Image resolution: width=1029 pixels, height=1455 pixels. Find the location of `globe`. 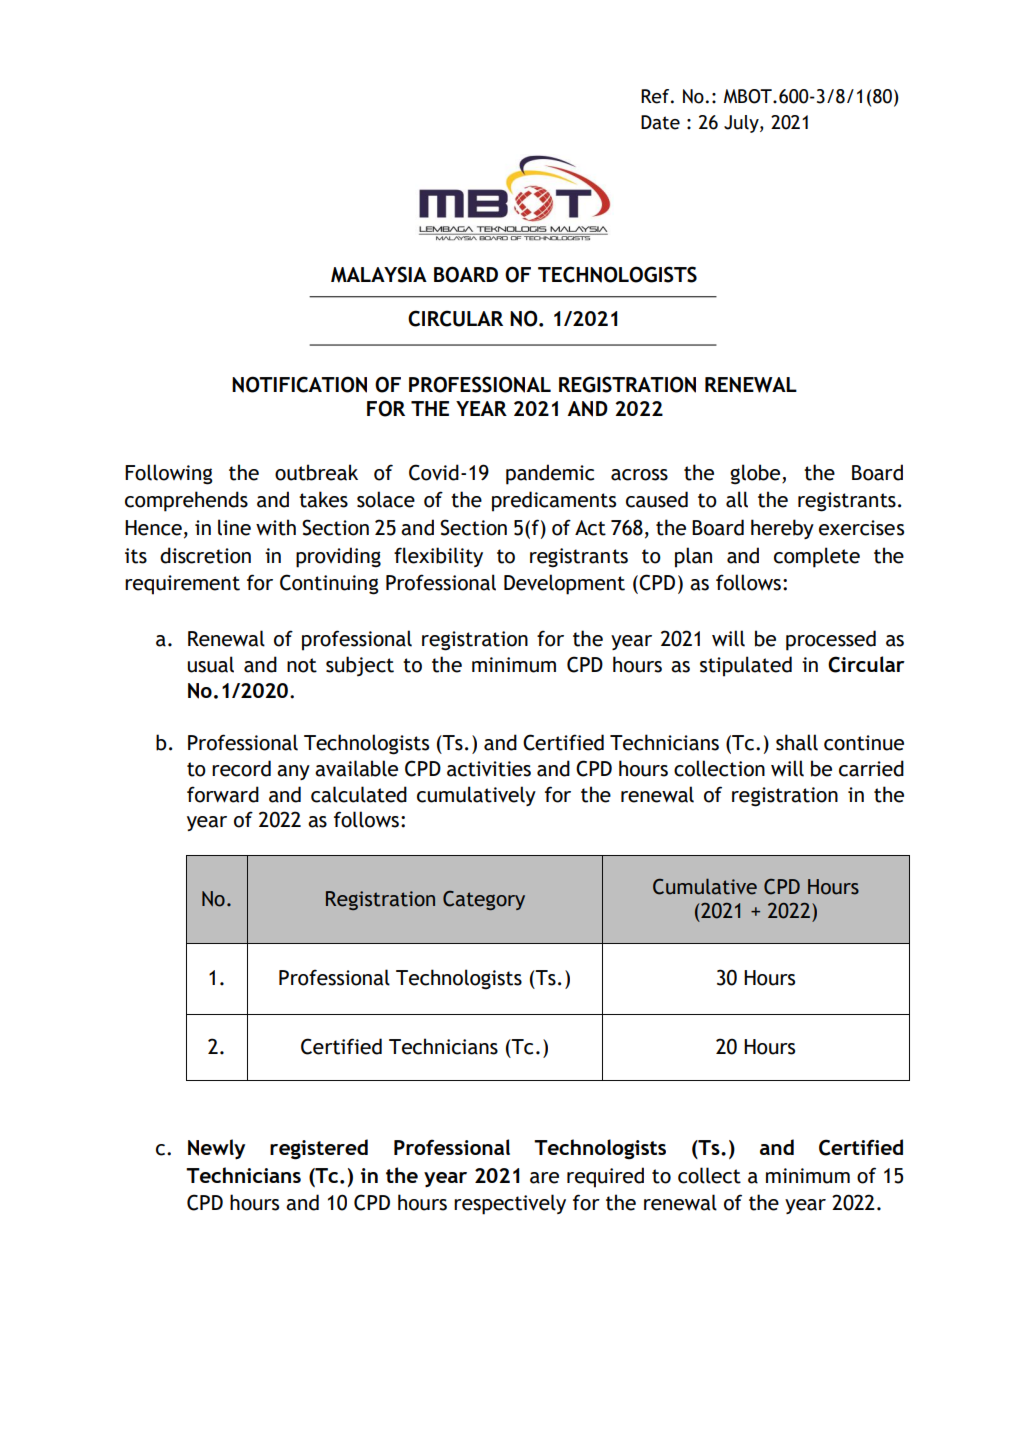

globe is located at coordinates (756, 474).
